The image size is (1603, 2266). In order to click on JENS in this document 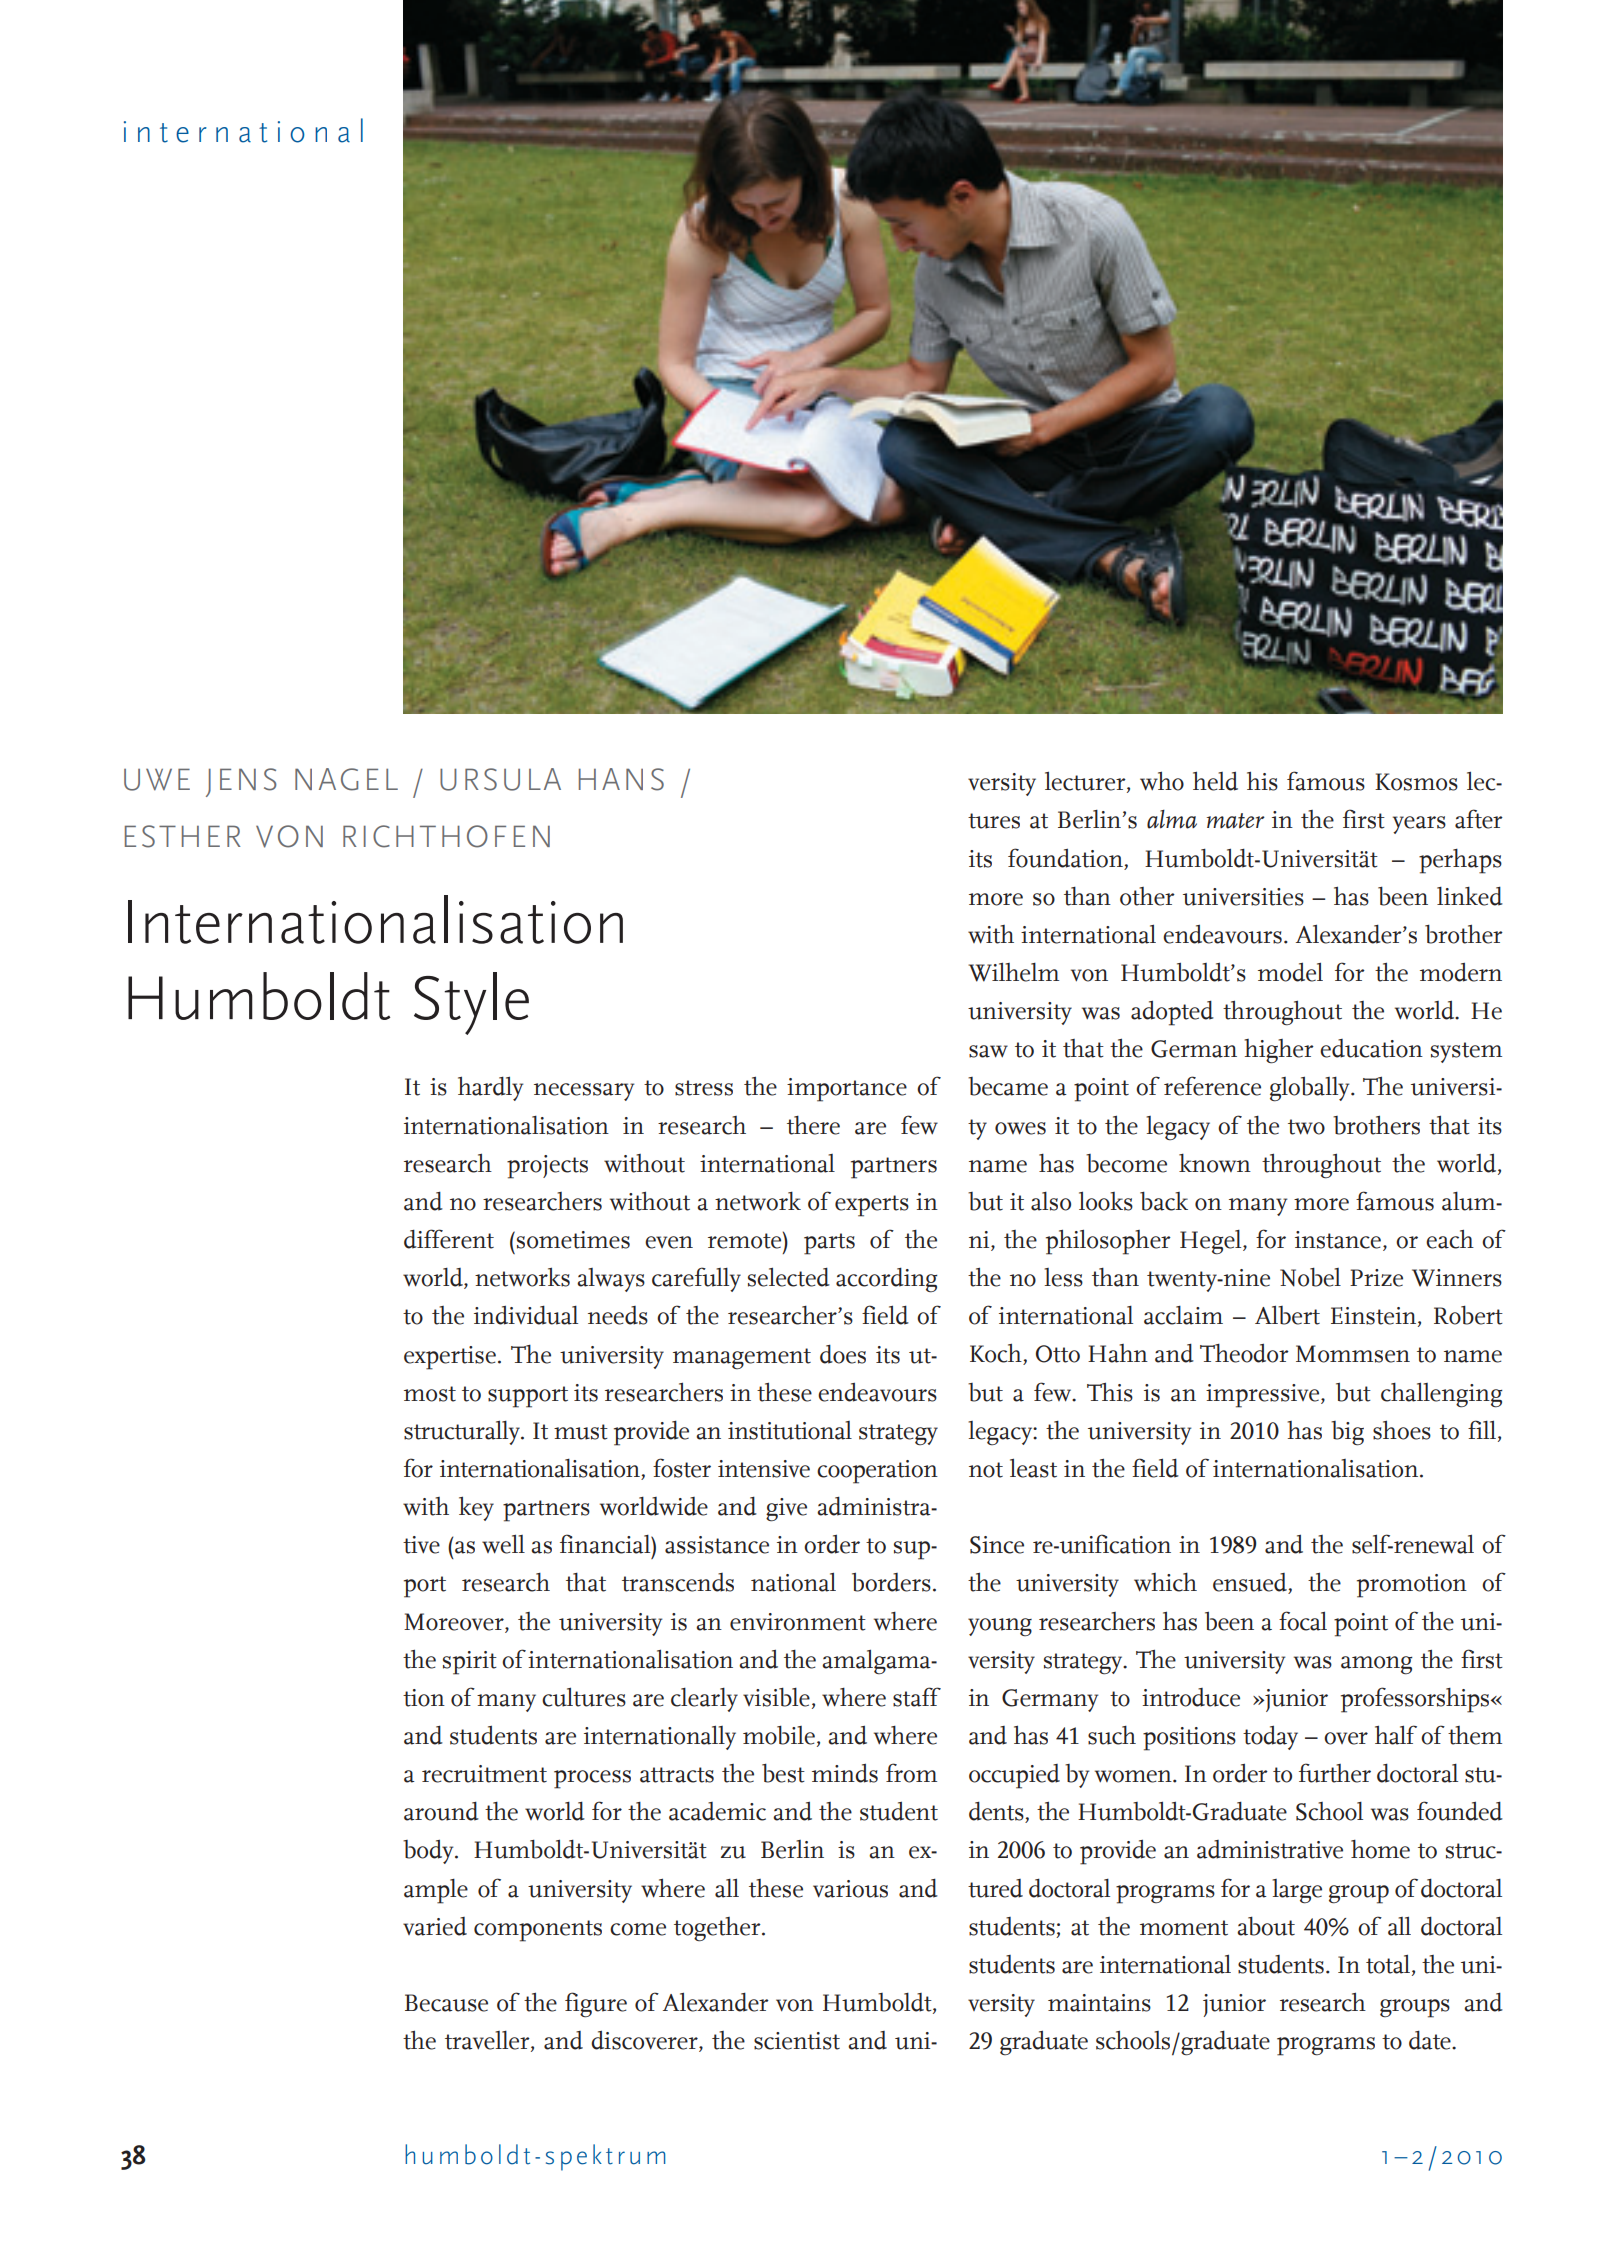, I will do `click(241, 782)`.
